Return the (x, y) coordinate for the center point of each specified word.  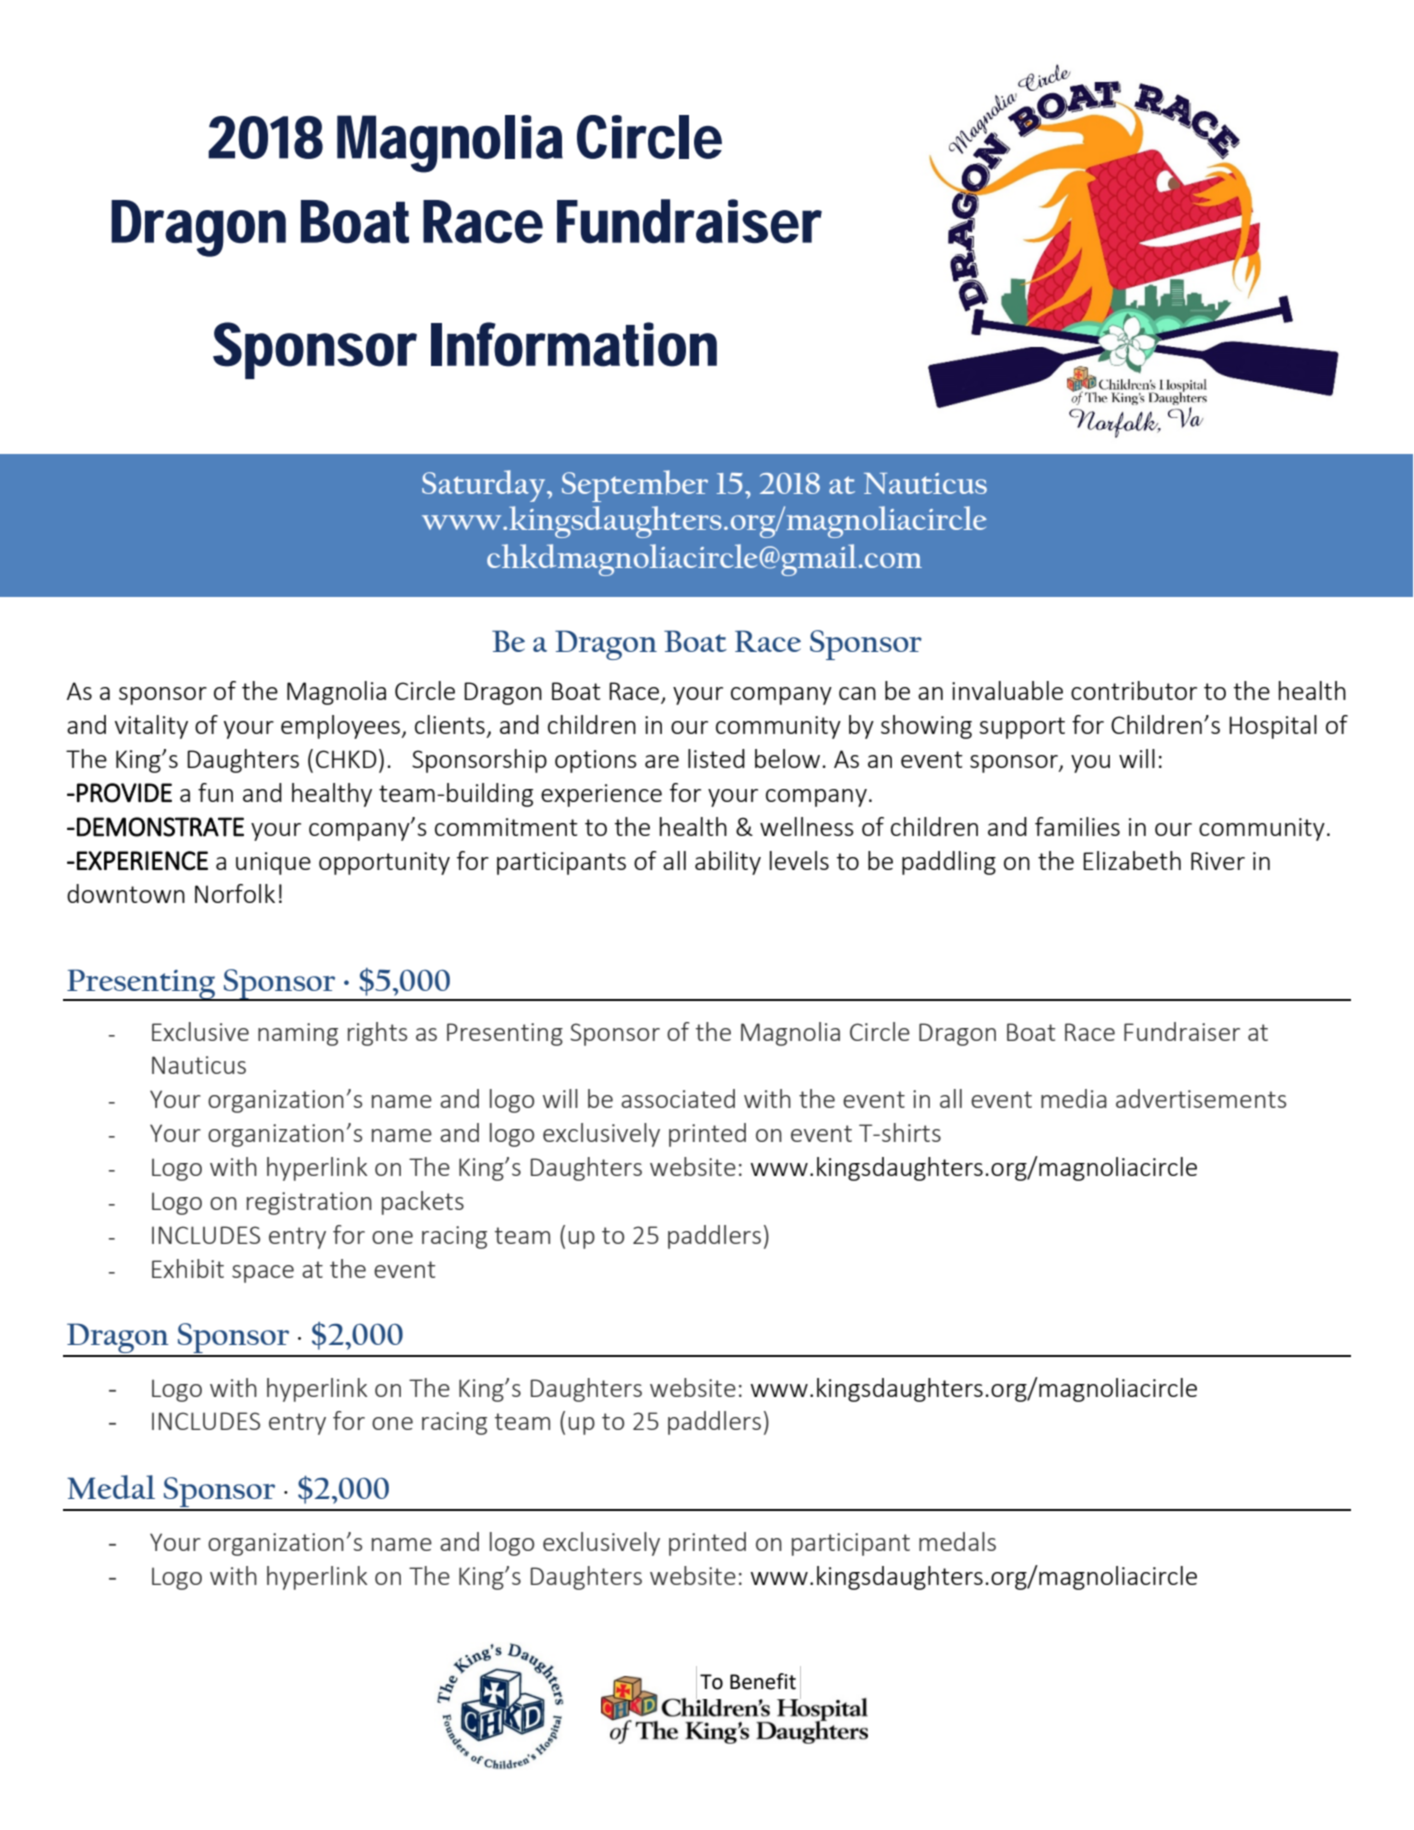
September (635, 486)
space (263, 1274)
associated (678, 1098)
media (1074, 1098)
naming (298, 1034)
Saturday (485, 486)
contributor (1134, 690)
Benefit (763, 1681)
